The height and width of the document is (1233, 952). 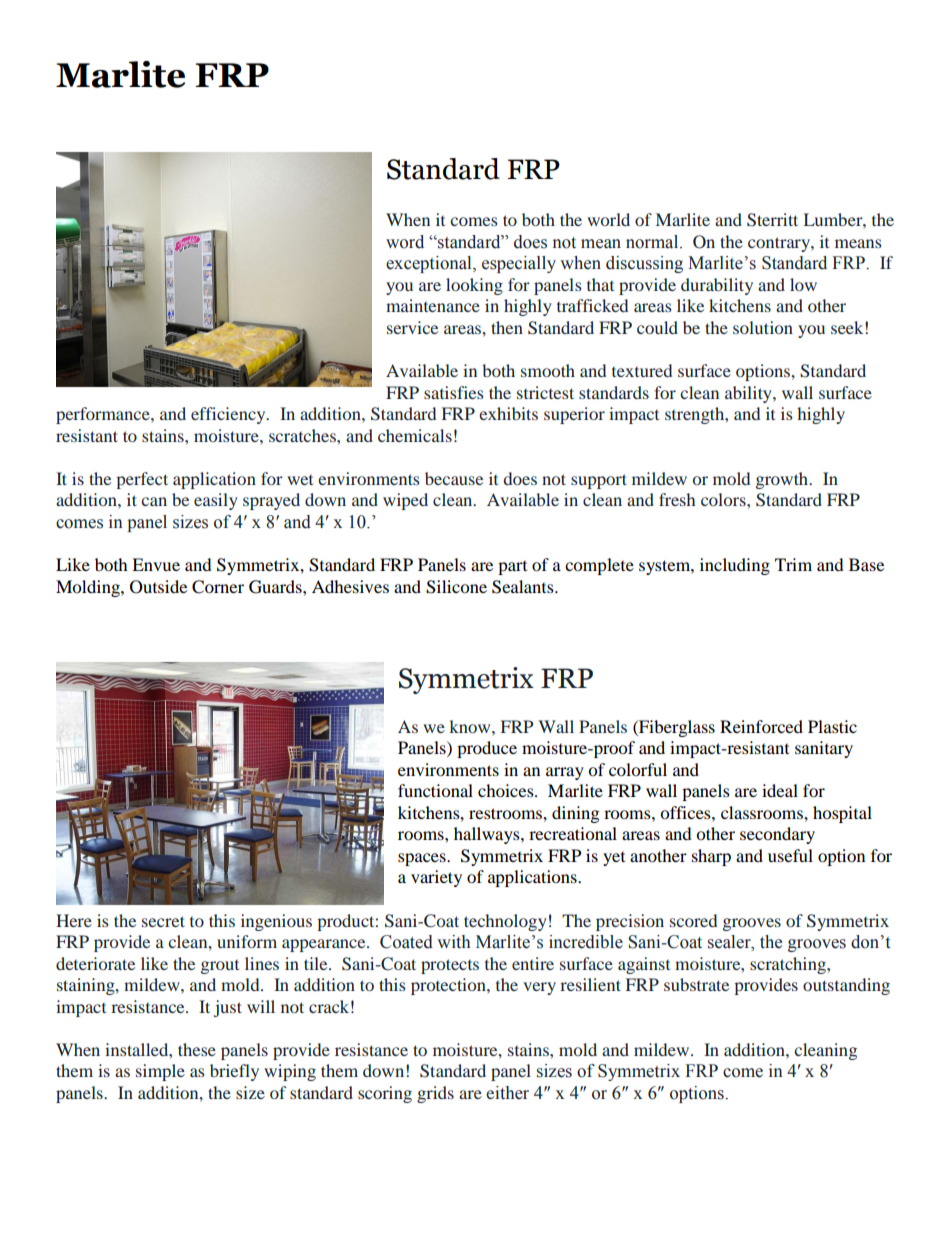 I want to click on variety, so click(x=436, y=878).
